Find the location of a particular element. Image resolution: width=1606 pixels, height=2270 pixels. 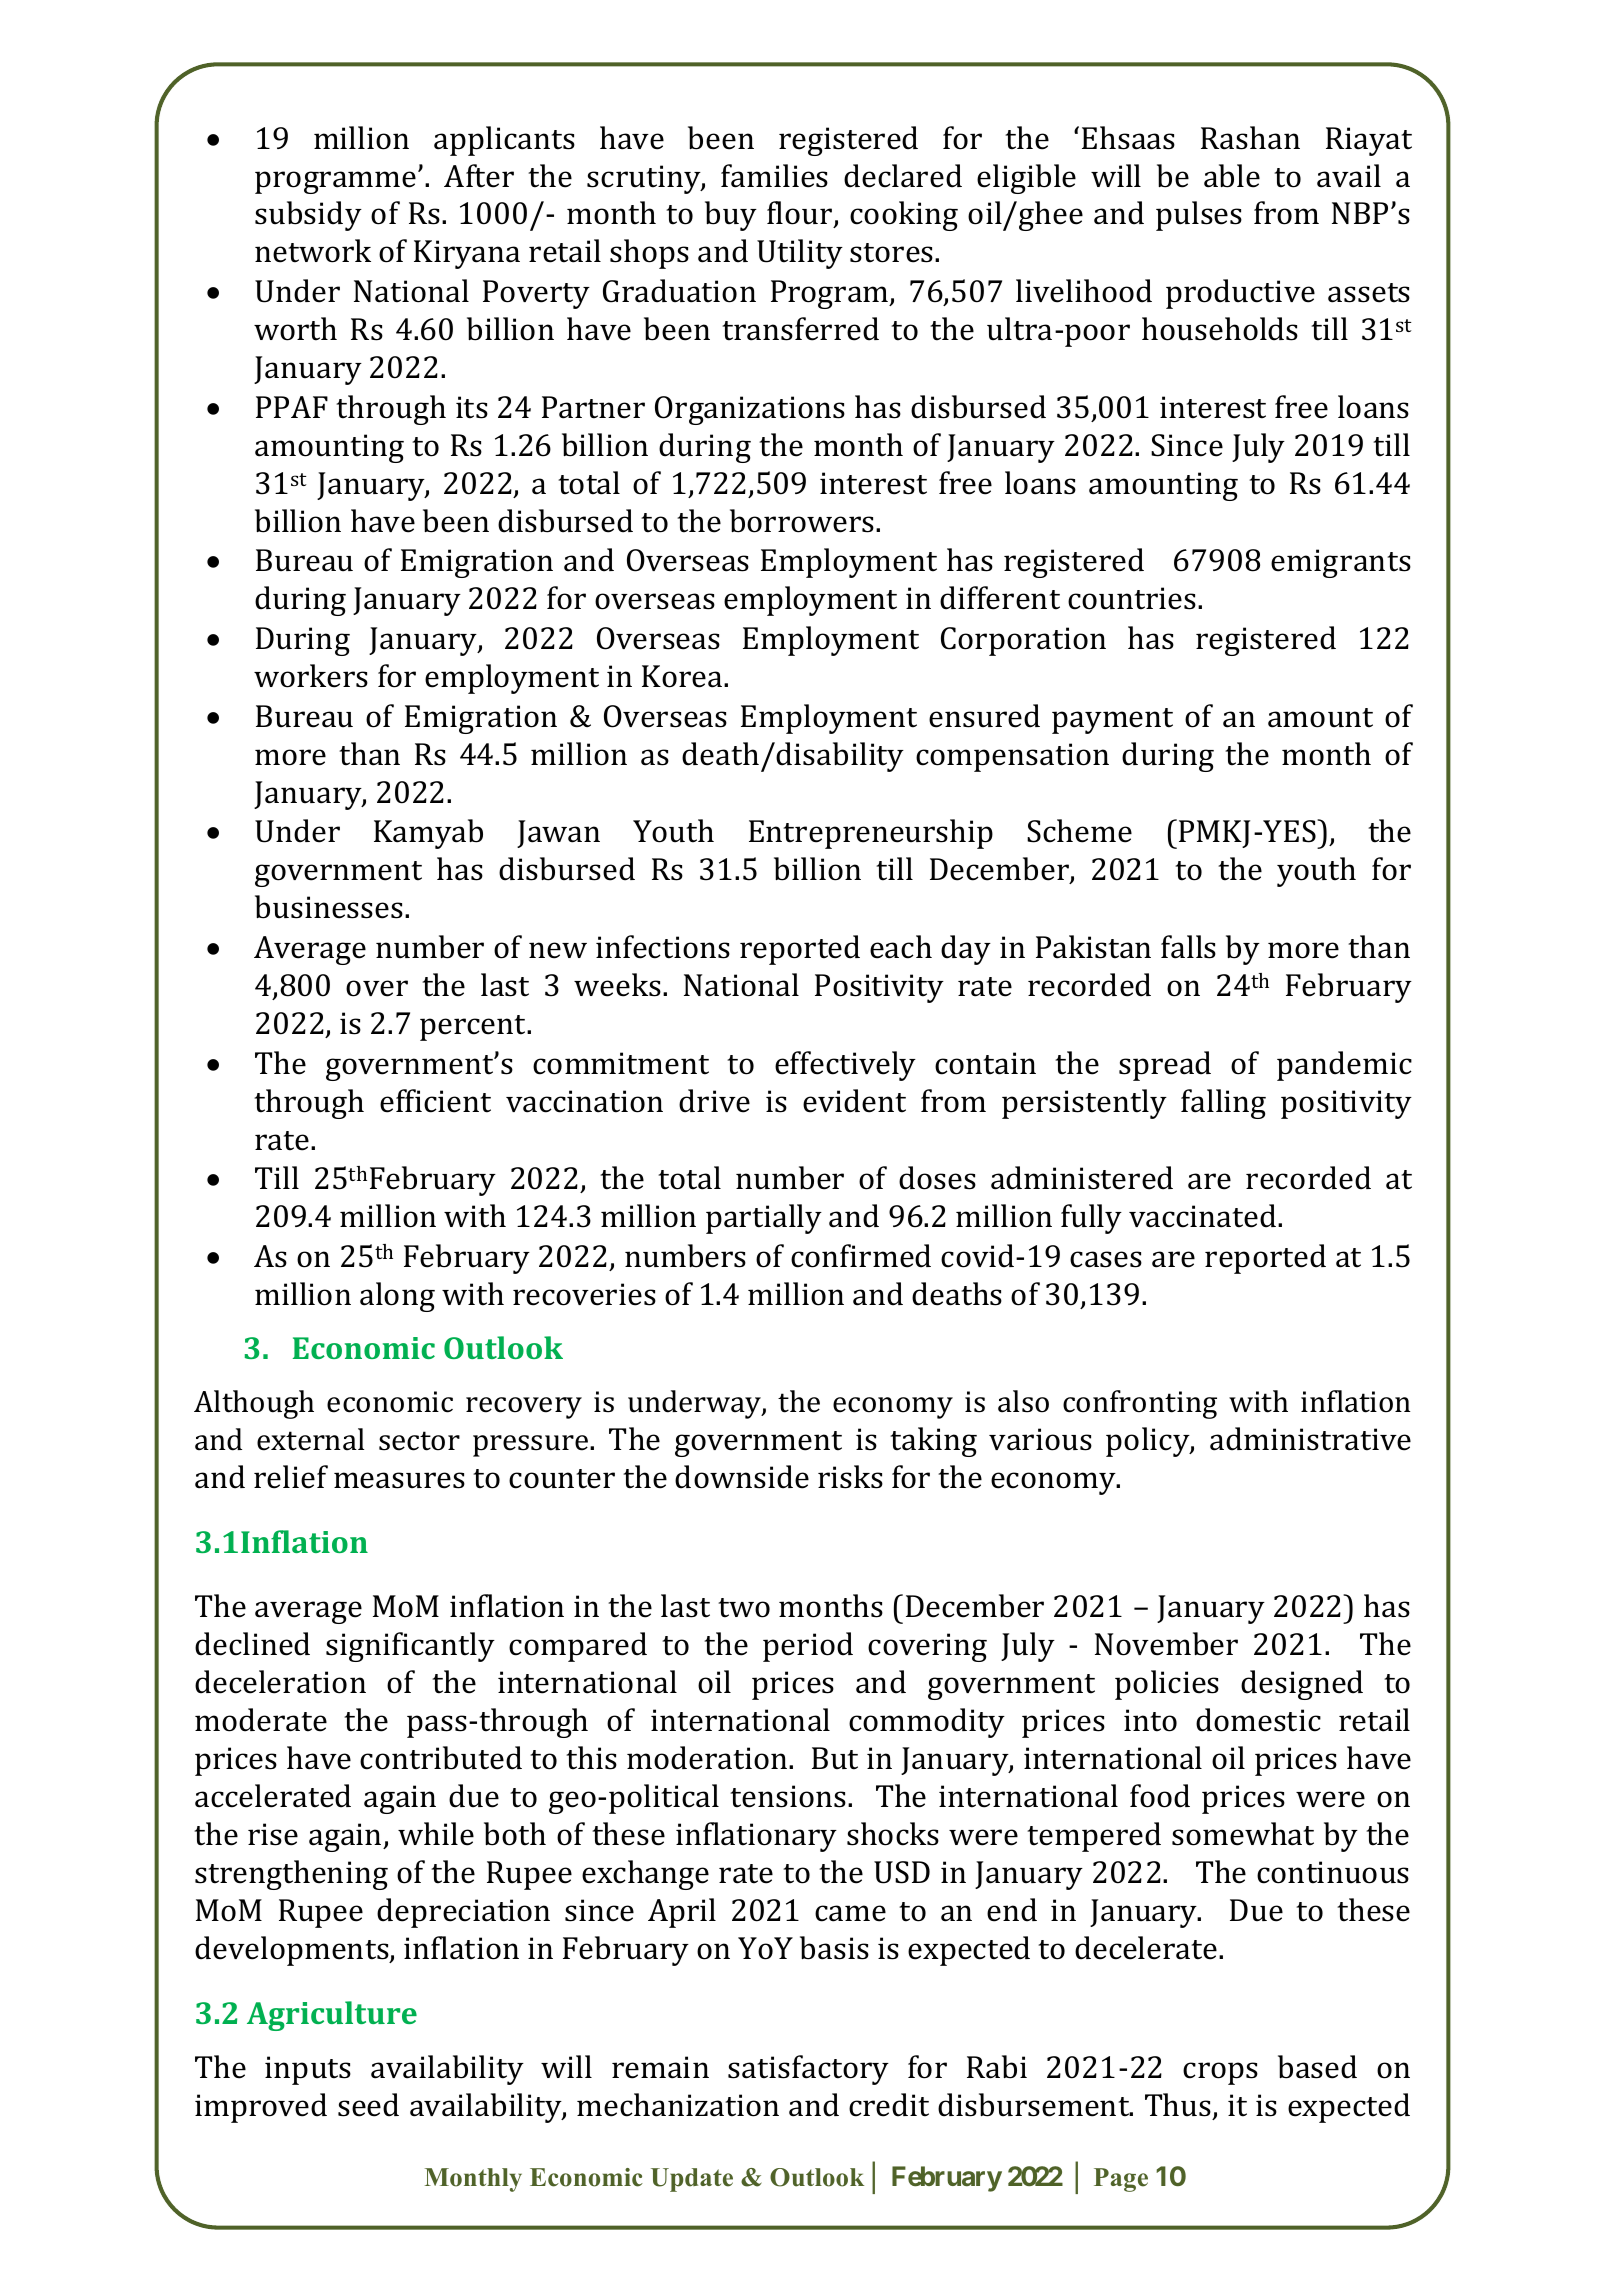

flour is located at coordinates (801, 214).
